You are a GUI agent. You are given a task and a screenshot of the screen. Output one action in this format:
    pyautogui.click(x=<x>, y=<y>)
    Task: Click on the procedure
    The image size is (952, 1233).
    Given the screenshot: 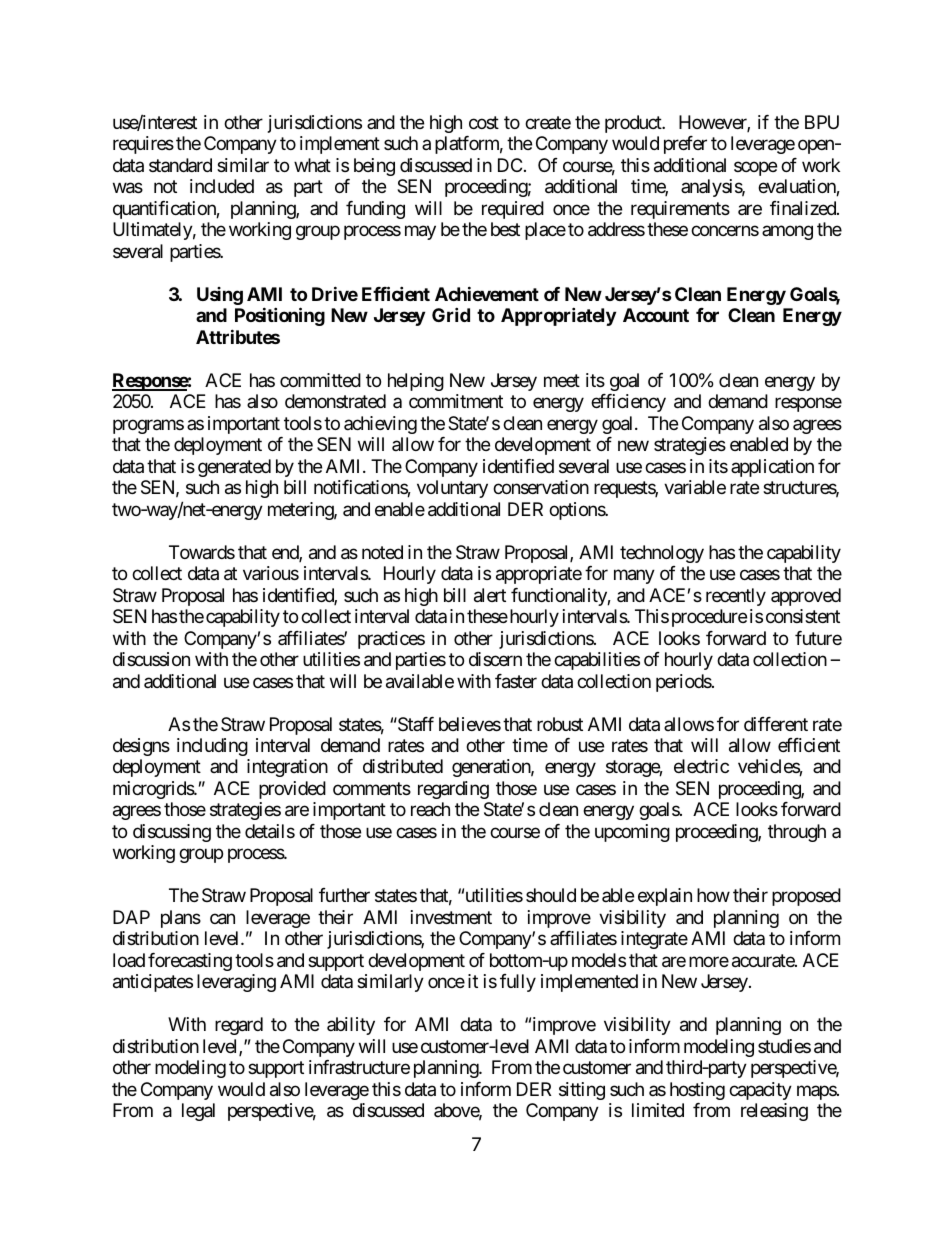 What is the action you would take?
    pyautogui.click(x=709, y=618)
